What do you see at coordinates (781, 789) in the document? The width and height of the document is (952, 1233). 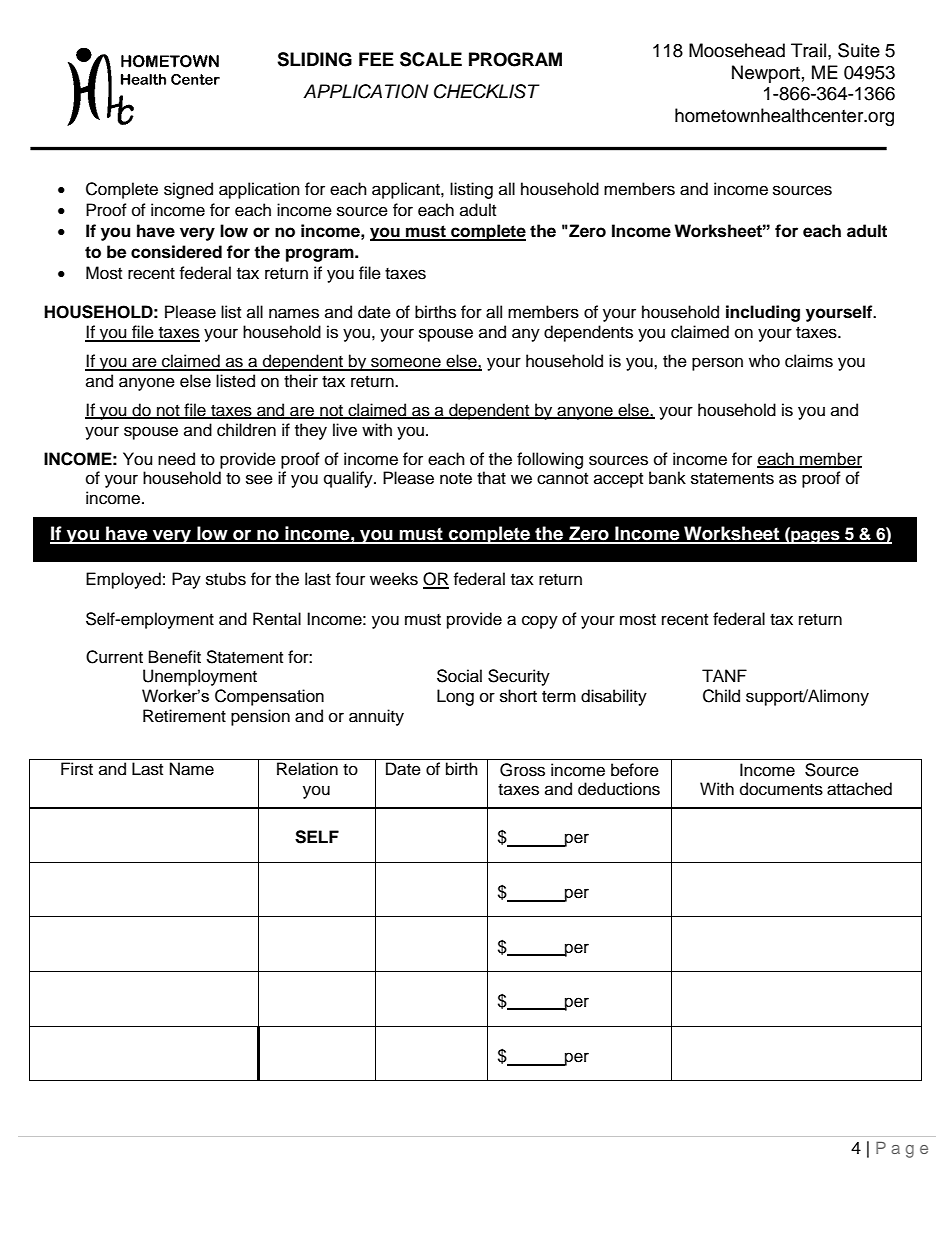 I see `documents` at bounding box center [781, 789].
